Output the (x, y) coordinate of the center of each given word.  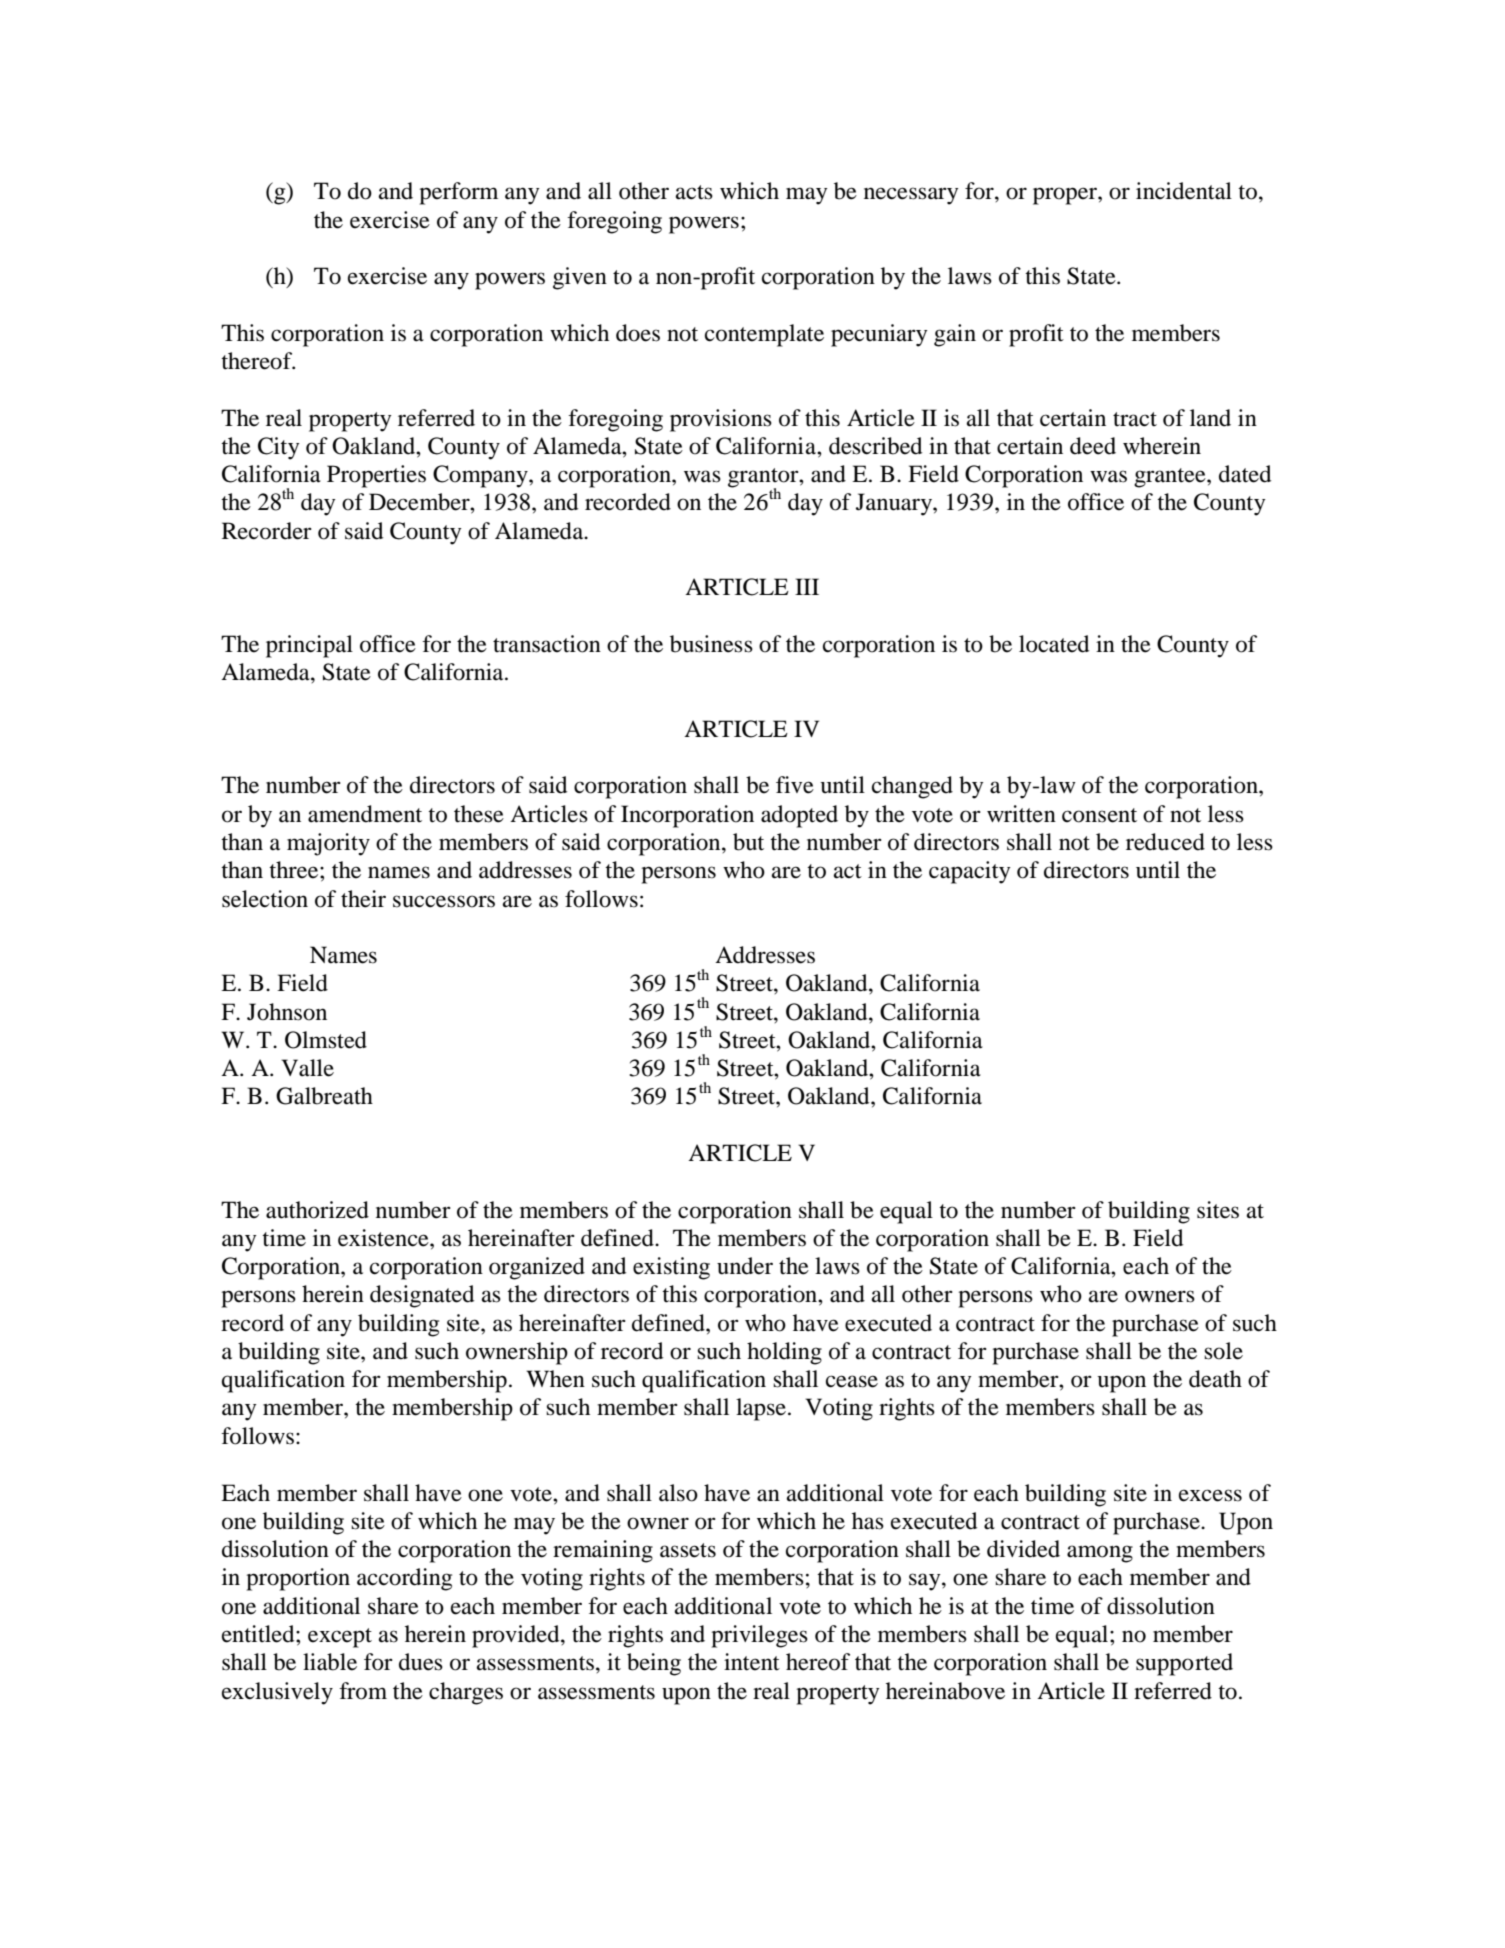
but (748, 842)
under (745, 1266)
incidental (1184, 191)
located (1054, 644)
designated (422, 1296)
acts (694, 192)
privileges (759, 1636)
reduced (1165, 842)
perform (458, 193)
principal (309, 646)
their (363, 899)
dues (421, 1662)
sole (1223, 1351)
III (807, 586)
